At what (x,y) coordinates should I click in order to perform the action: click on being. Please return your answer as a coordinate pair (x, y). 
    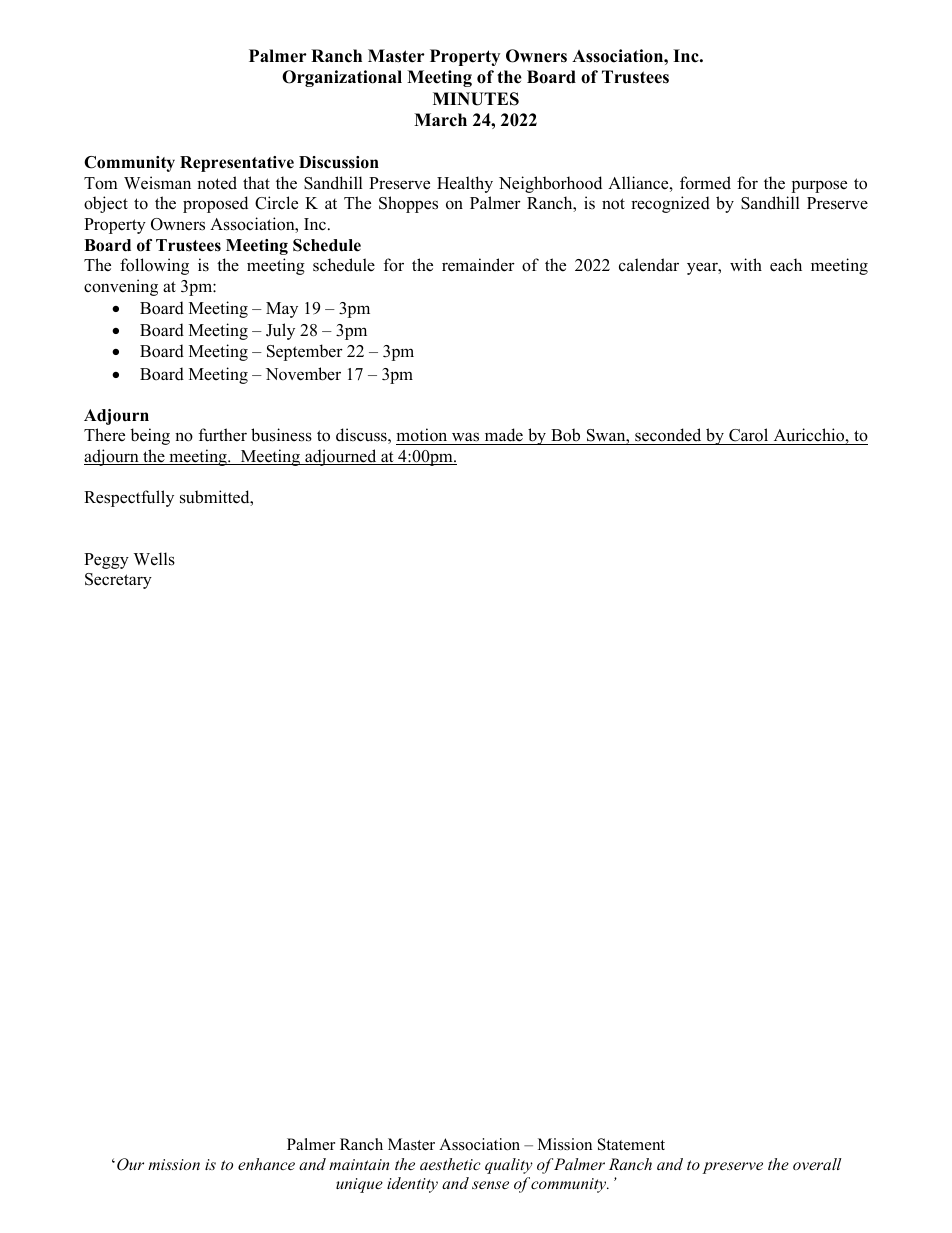
    Looking at the image, I should click on (150, 436).
